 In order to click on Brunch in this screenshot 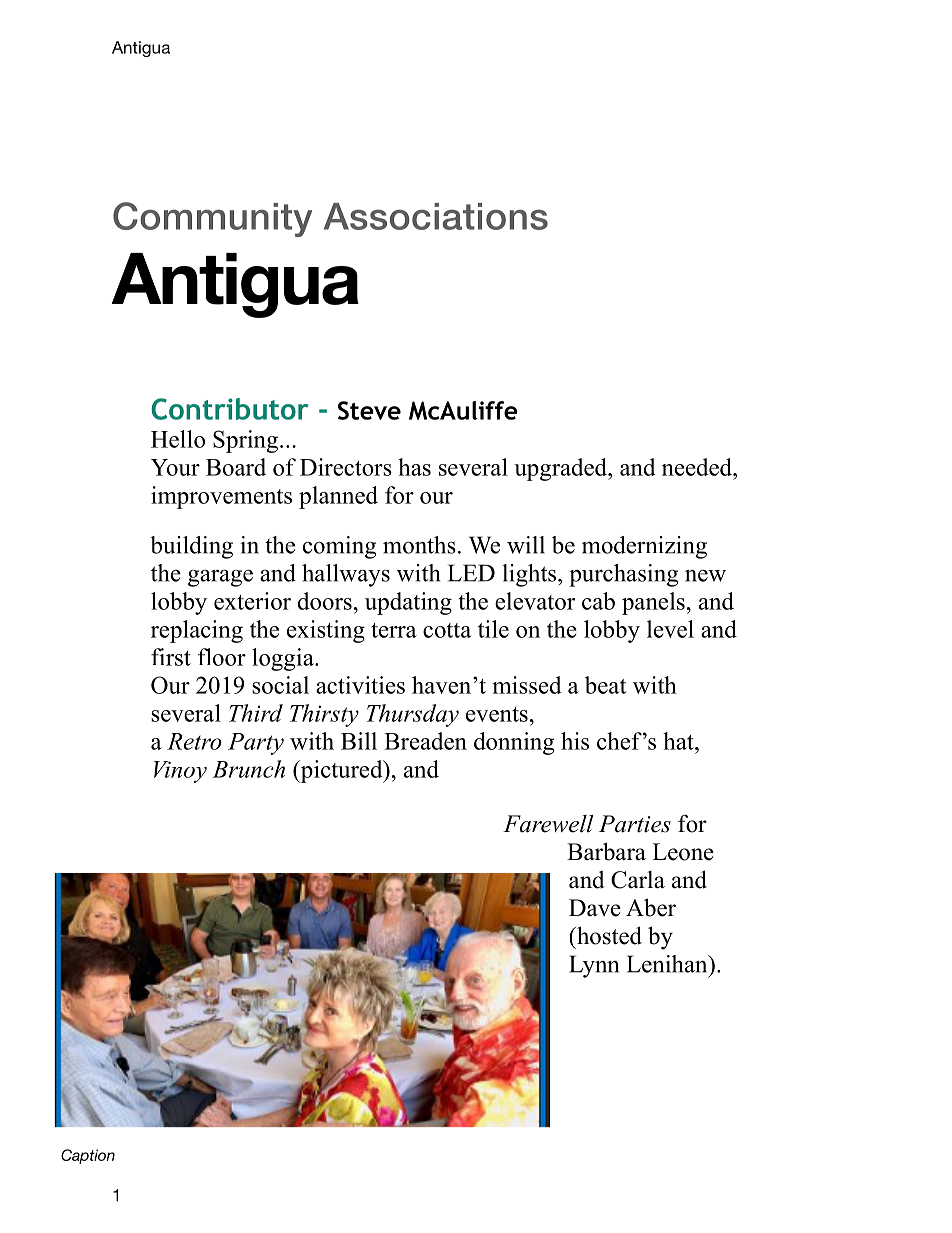, I will do `click(248, 769)`.
